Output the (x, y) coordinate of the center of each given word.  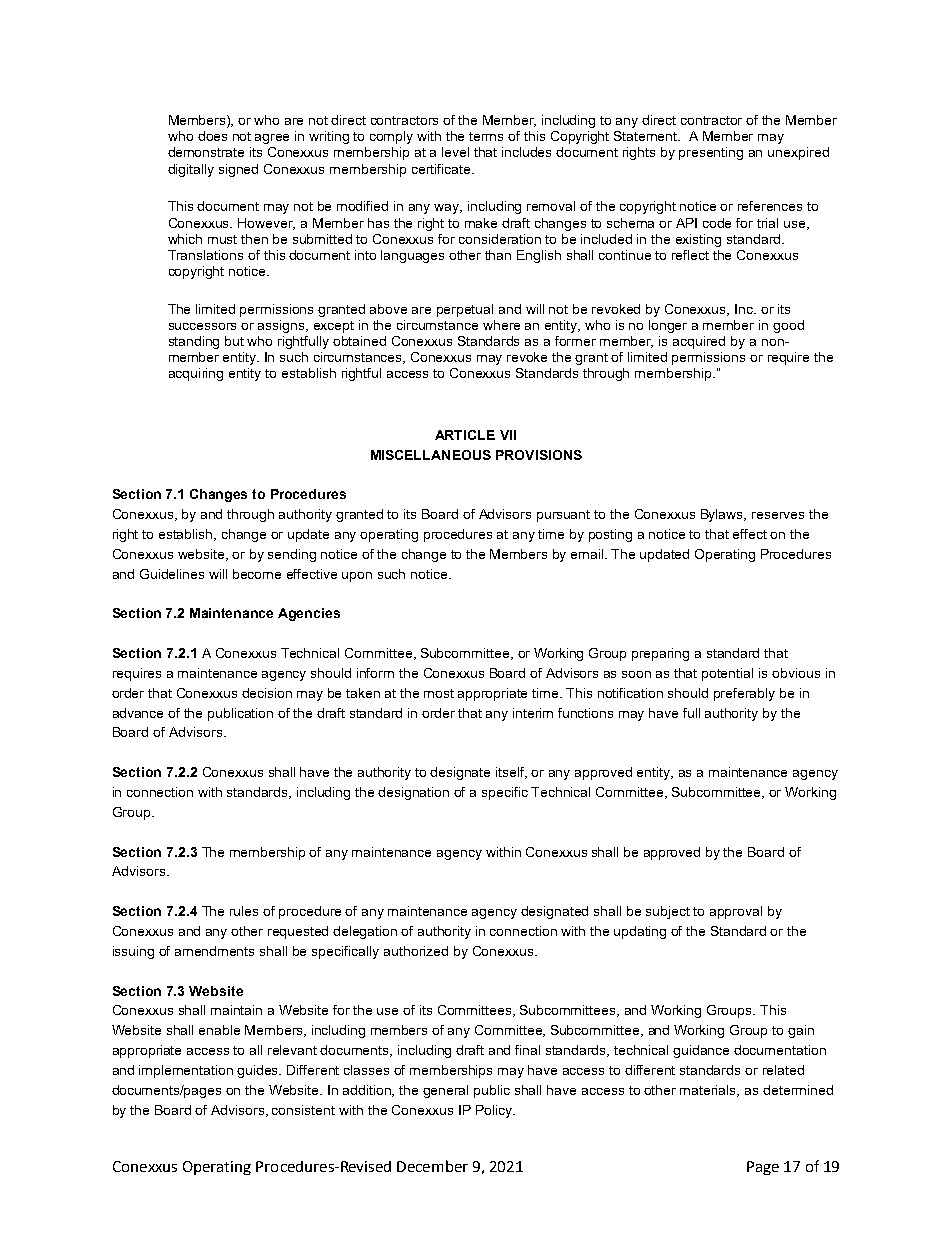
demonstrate (206, 152)
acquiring (196, 374)
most (439, 693)
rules (244, 911)
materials (709, 1091)
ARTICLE (465, 435)
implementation (186, 1071)
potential (727, 674)
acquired (699, 342)
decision (267, 693)
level (455, 152)
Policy (495, 1111)
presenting (711, 153)
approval (736, 912)
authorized (416, 951)
